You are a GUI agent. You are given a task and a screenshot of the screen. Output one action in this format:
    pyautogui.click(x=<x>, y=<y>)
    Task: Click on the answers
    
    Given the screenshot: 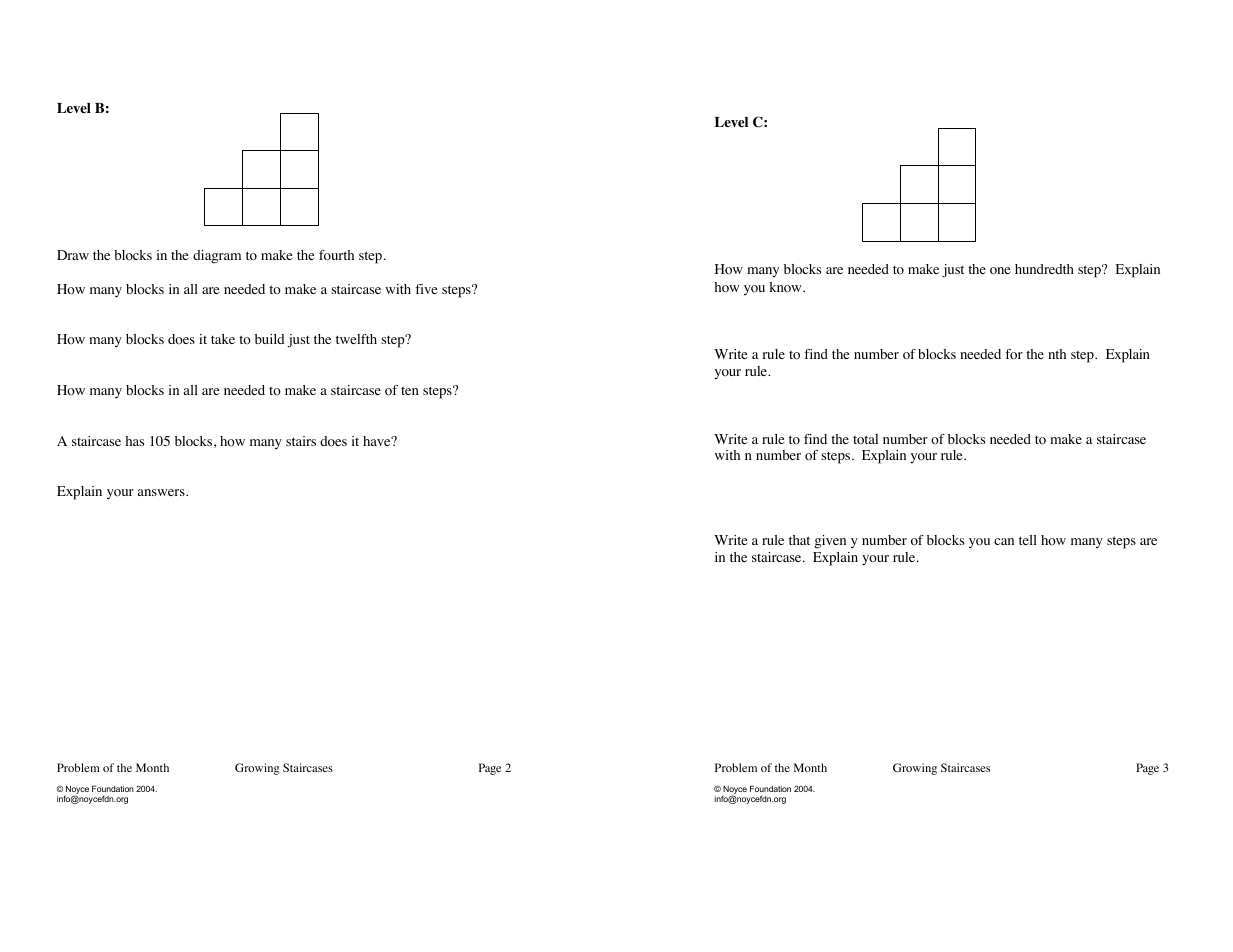 What is the action you would take?
    pyautogui.click(x=162, y=492)
